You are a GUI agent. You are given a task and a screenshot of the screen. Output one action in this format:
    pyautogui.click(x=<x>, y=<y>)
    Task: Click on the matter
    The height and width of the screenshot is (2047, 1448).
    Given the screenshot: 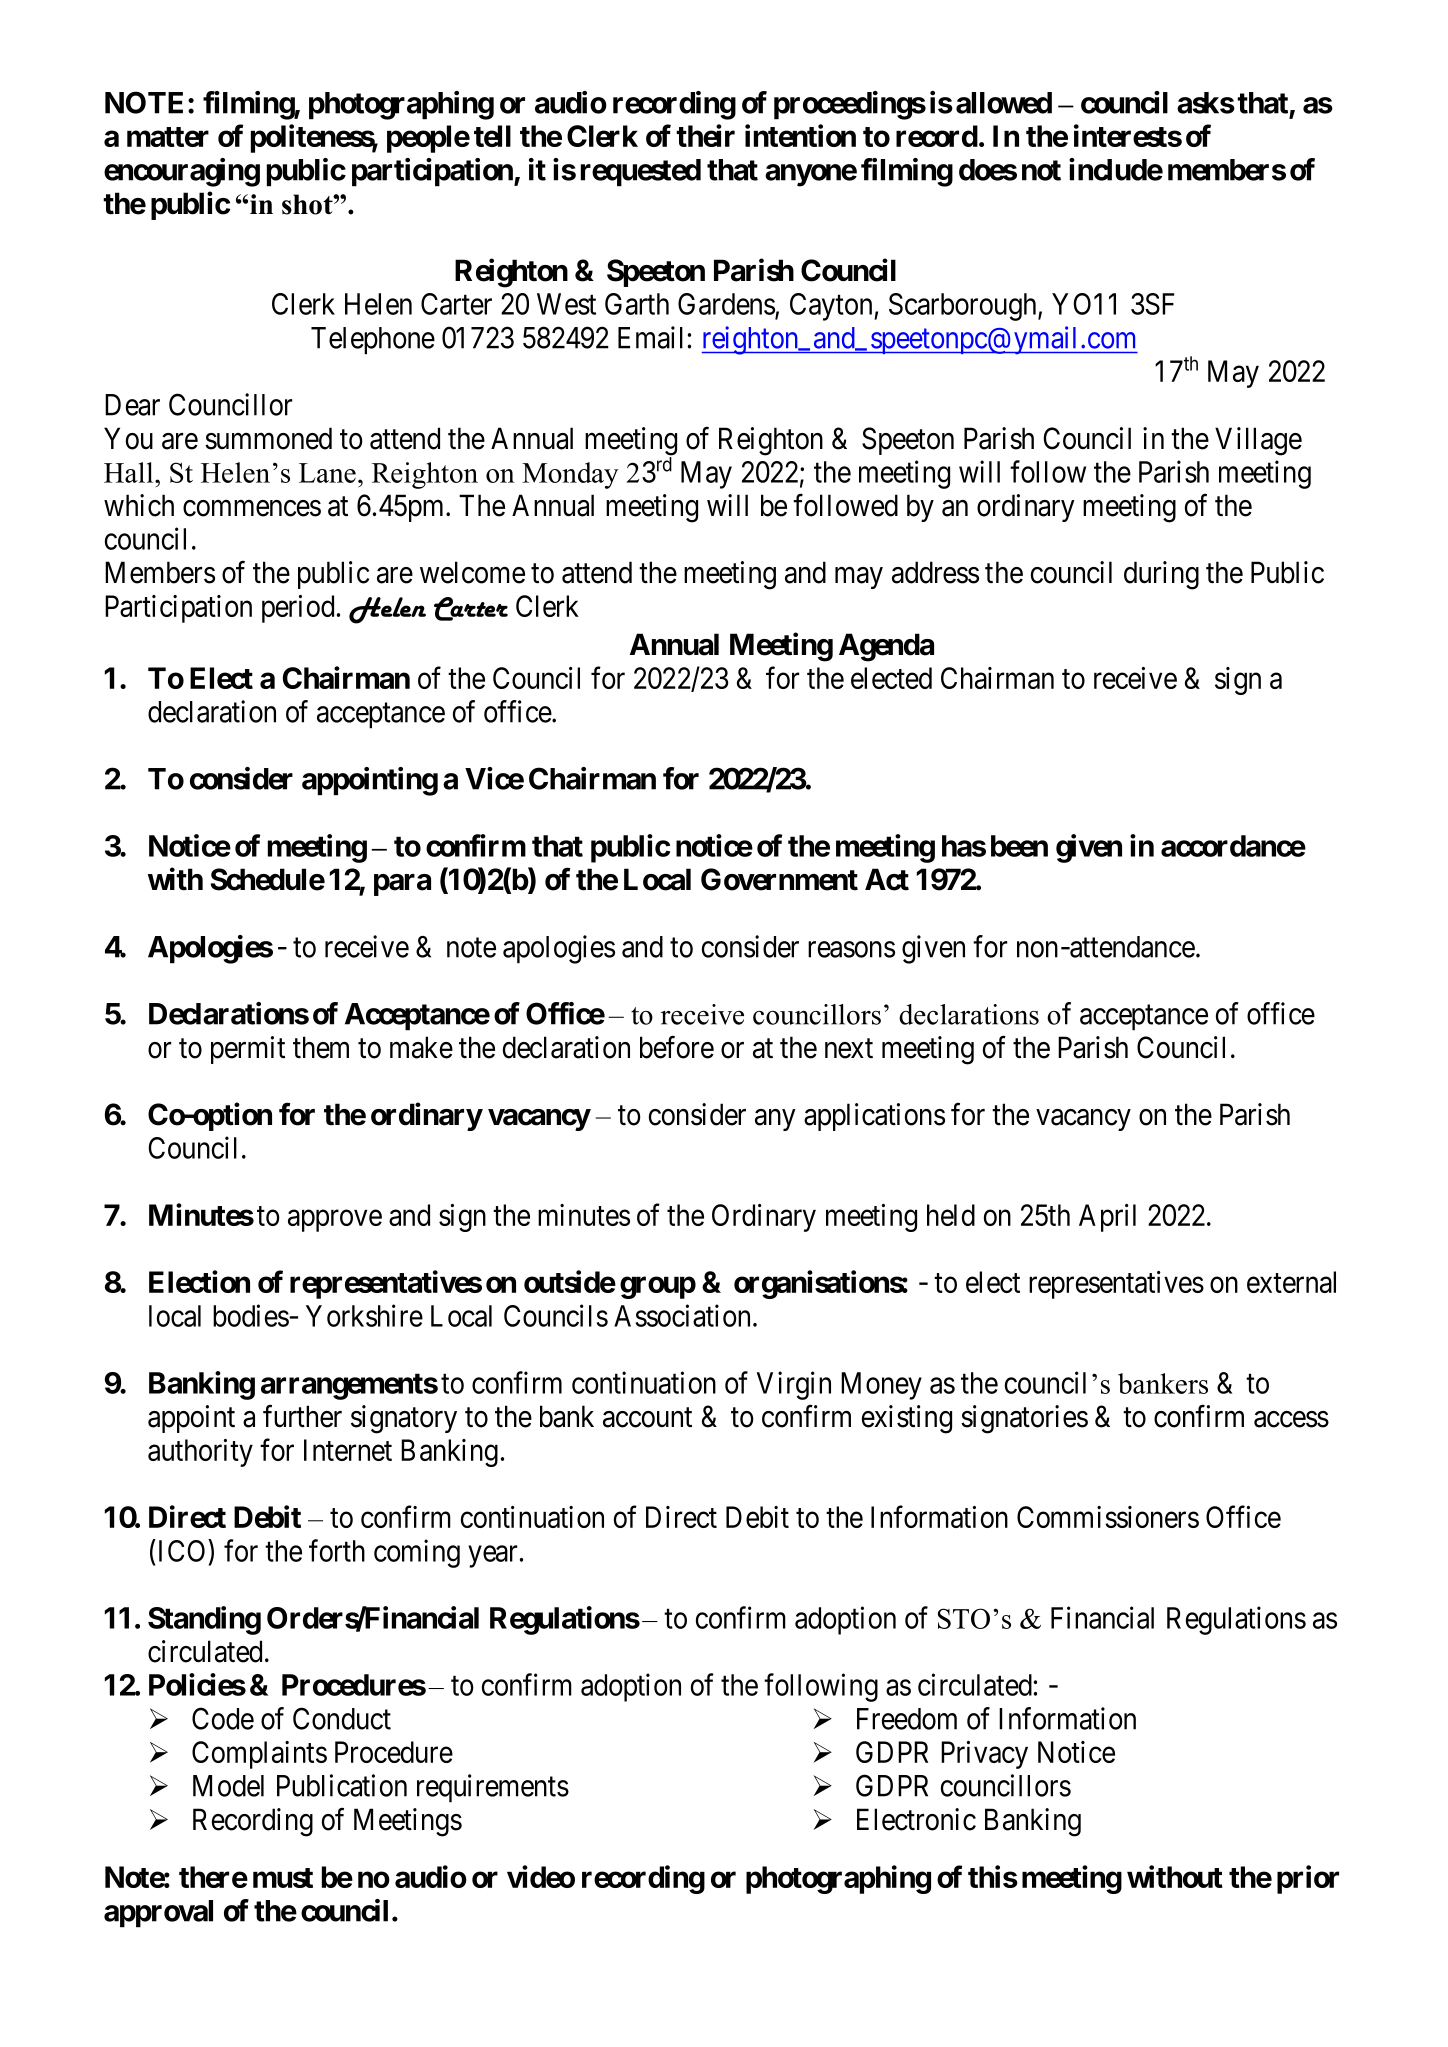 What is the action you would take?
    pyautogui.click(x=168, y=137)
